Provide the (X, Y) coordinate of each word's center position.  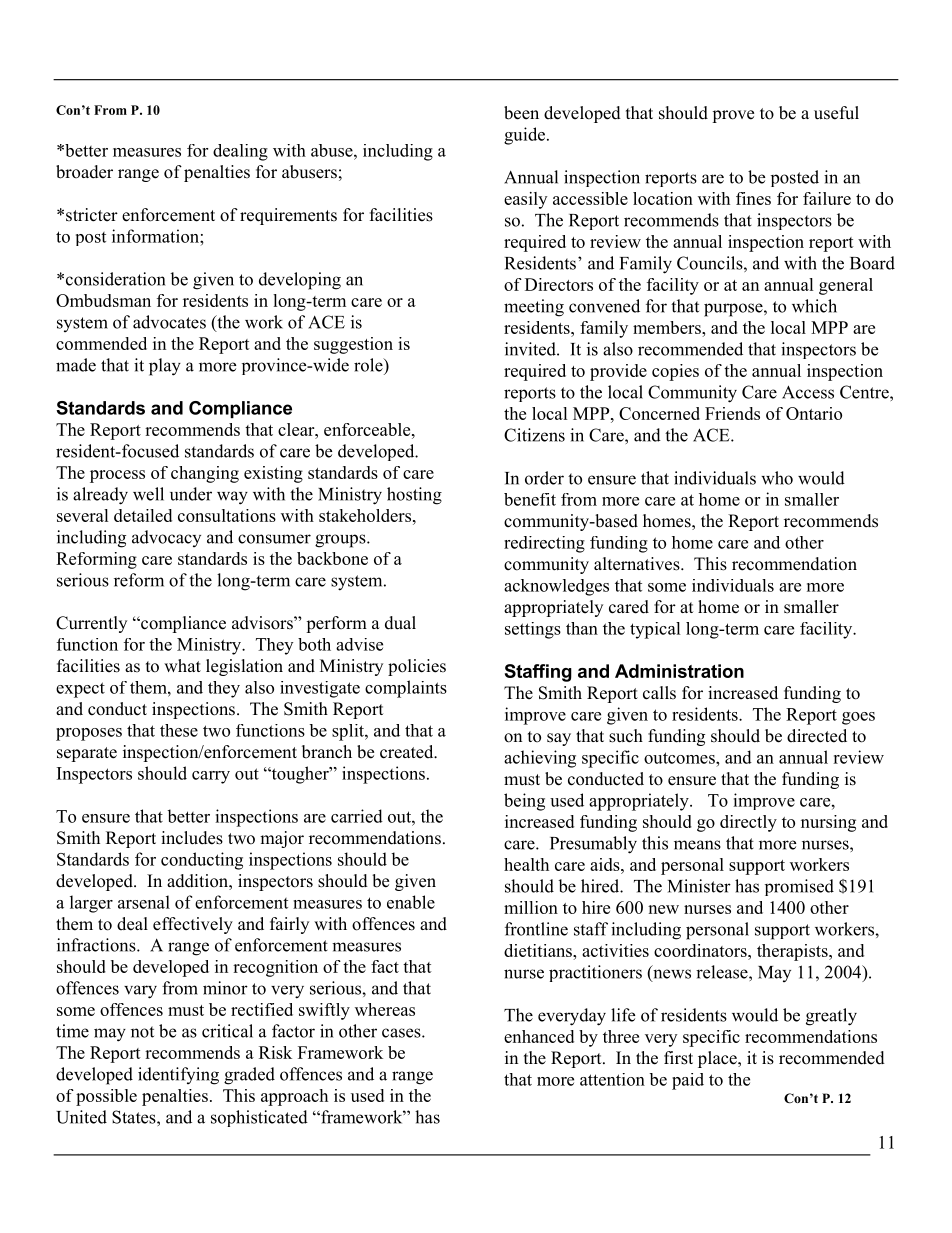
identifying (178, 1076)
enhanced (539, 1036)
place (718, 1059)
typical (655, 630)
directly (748, 823)
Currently (91, 624)
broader (84, 172)
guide (524, 136)
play (165, 367)
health (526, 864)
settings (533, 630)
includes (192, 838)
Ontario (814, 413)
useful (836, 113)
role (369, 365)
